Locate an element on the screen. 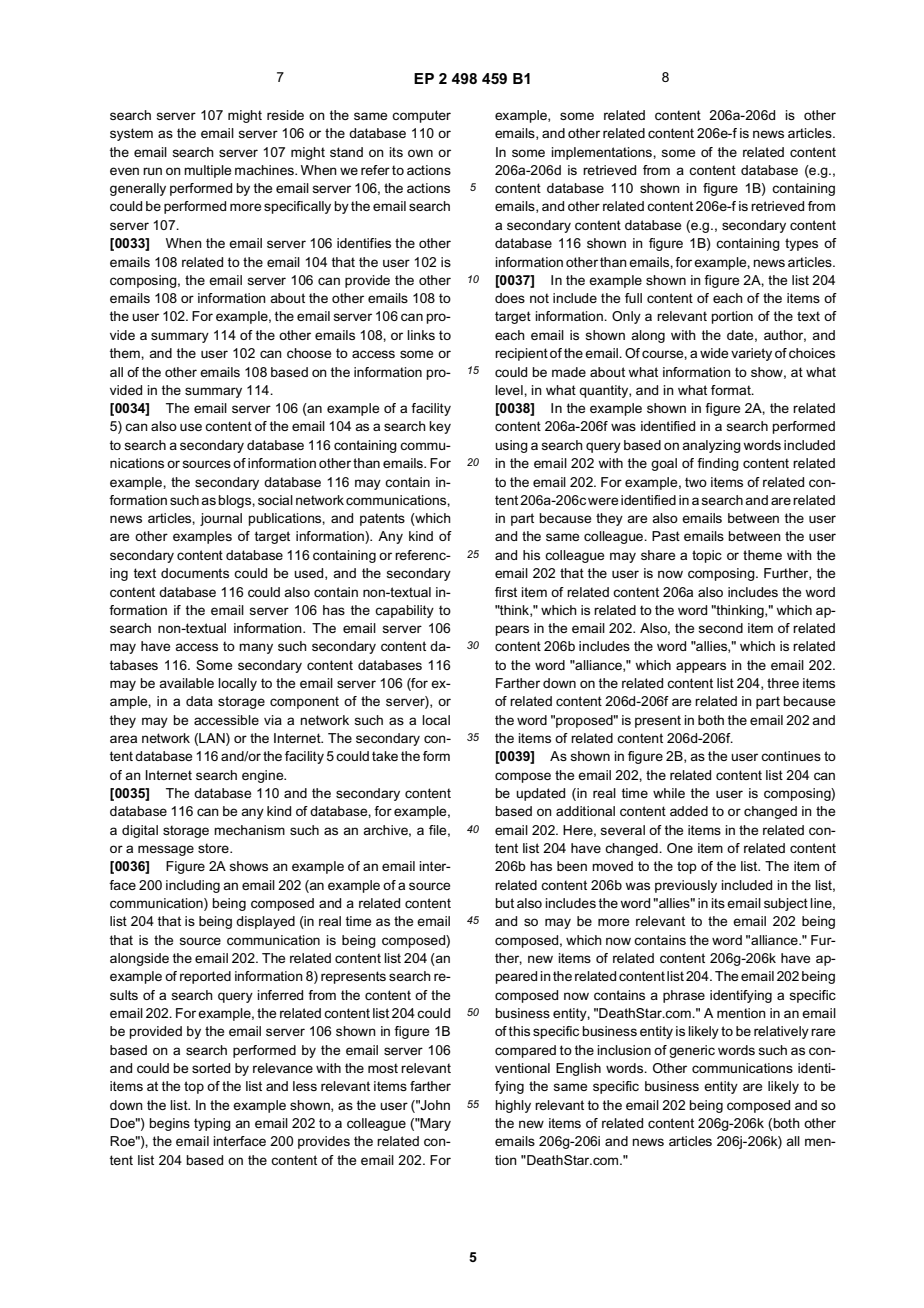  continues is located at coordinates (791, 756).
